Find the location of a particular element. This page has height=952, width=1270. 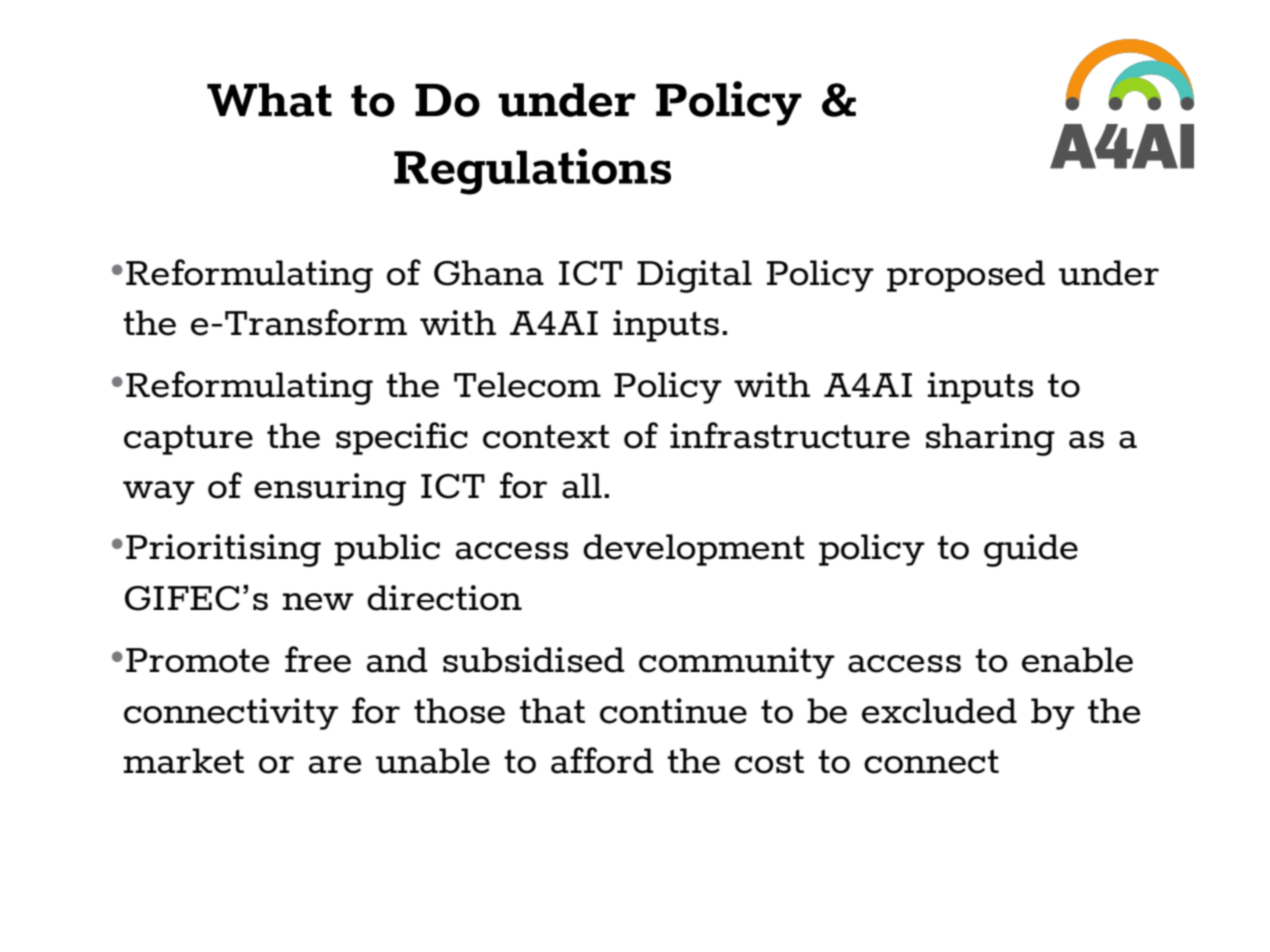

Regulations is located at coordinates (532, 171).
